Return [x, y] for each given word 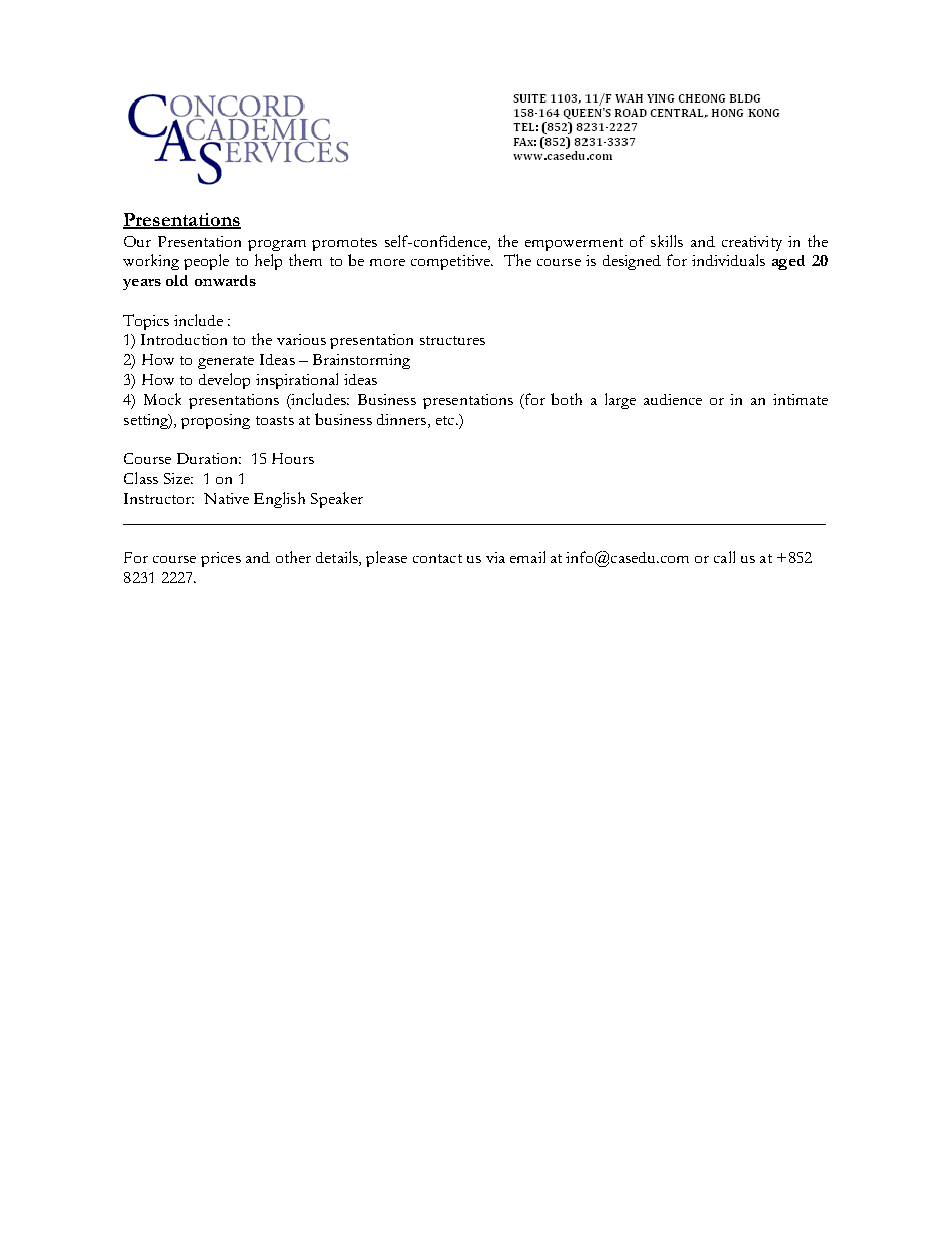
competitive [451, 262]
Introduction [184, 339]
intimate [800, 399]
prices [221, 559]
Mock [162, 399]
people [206, 262]
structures [452, 340]
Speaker [337, 500]
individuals [728, 260]
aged [788, 262]
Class [141, 478]
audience [673, 399]
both [566, 399]
